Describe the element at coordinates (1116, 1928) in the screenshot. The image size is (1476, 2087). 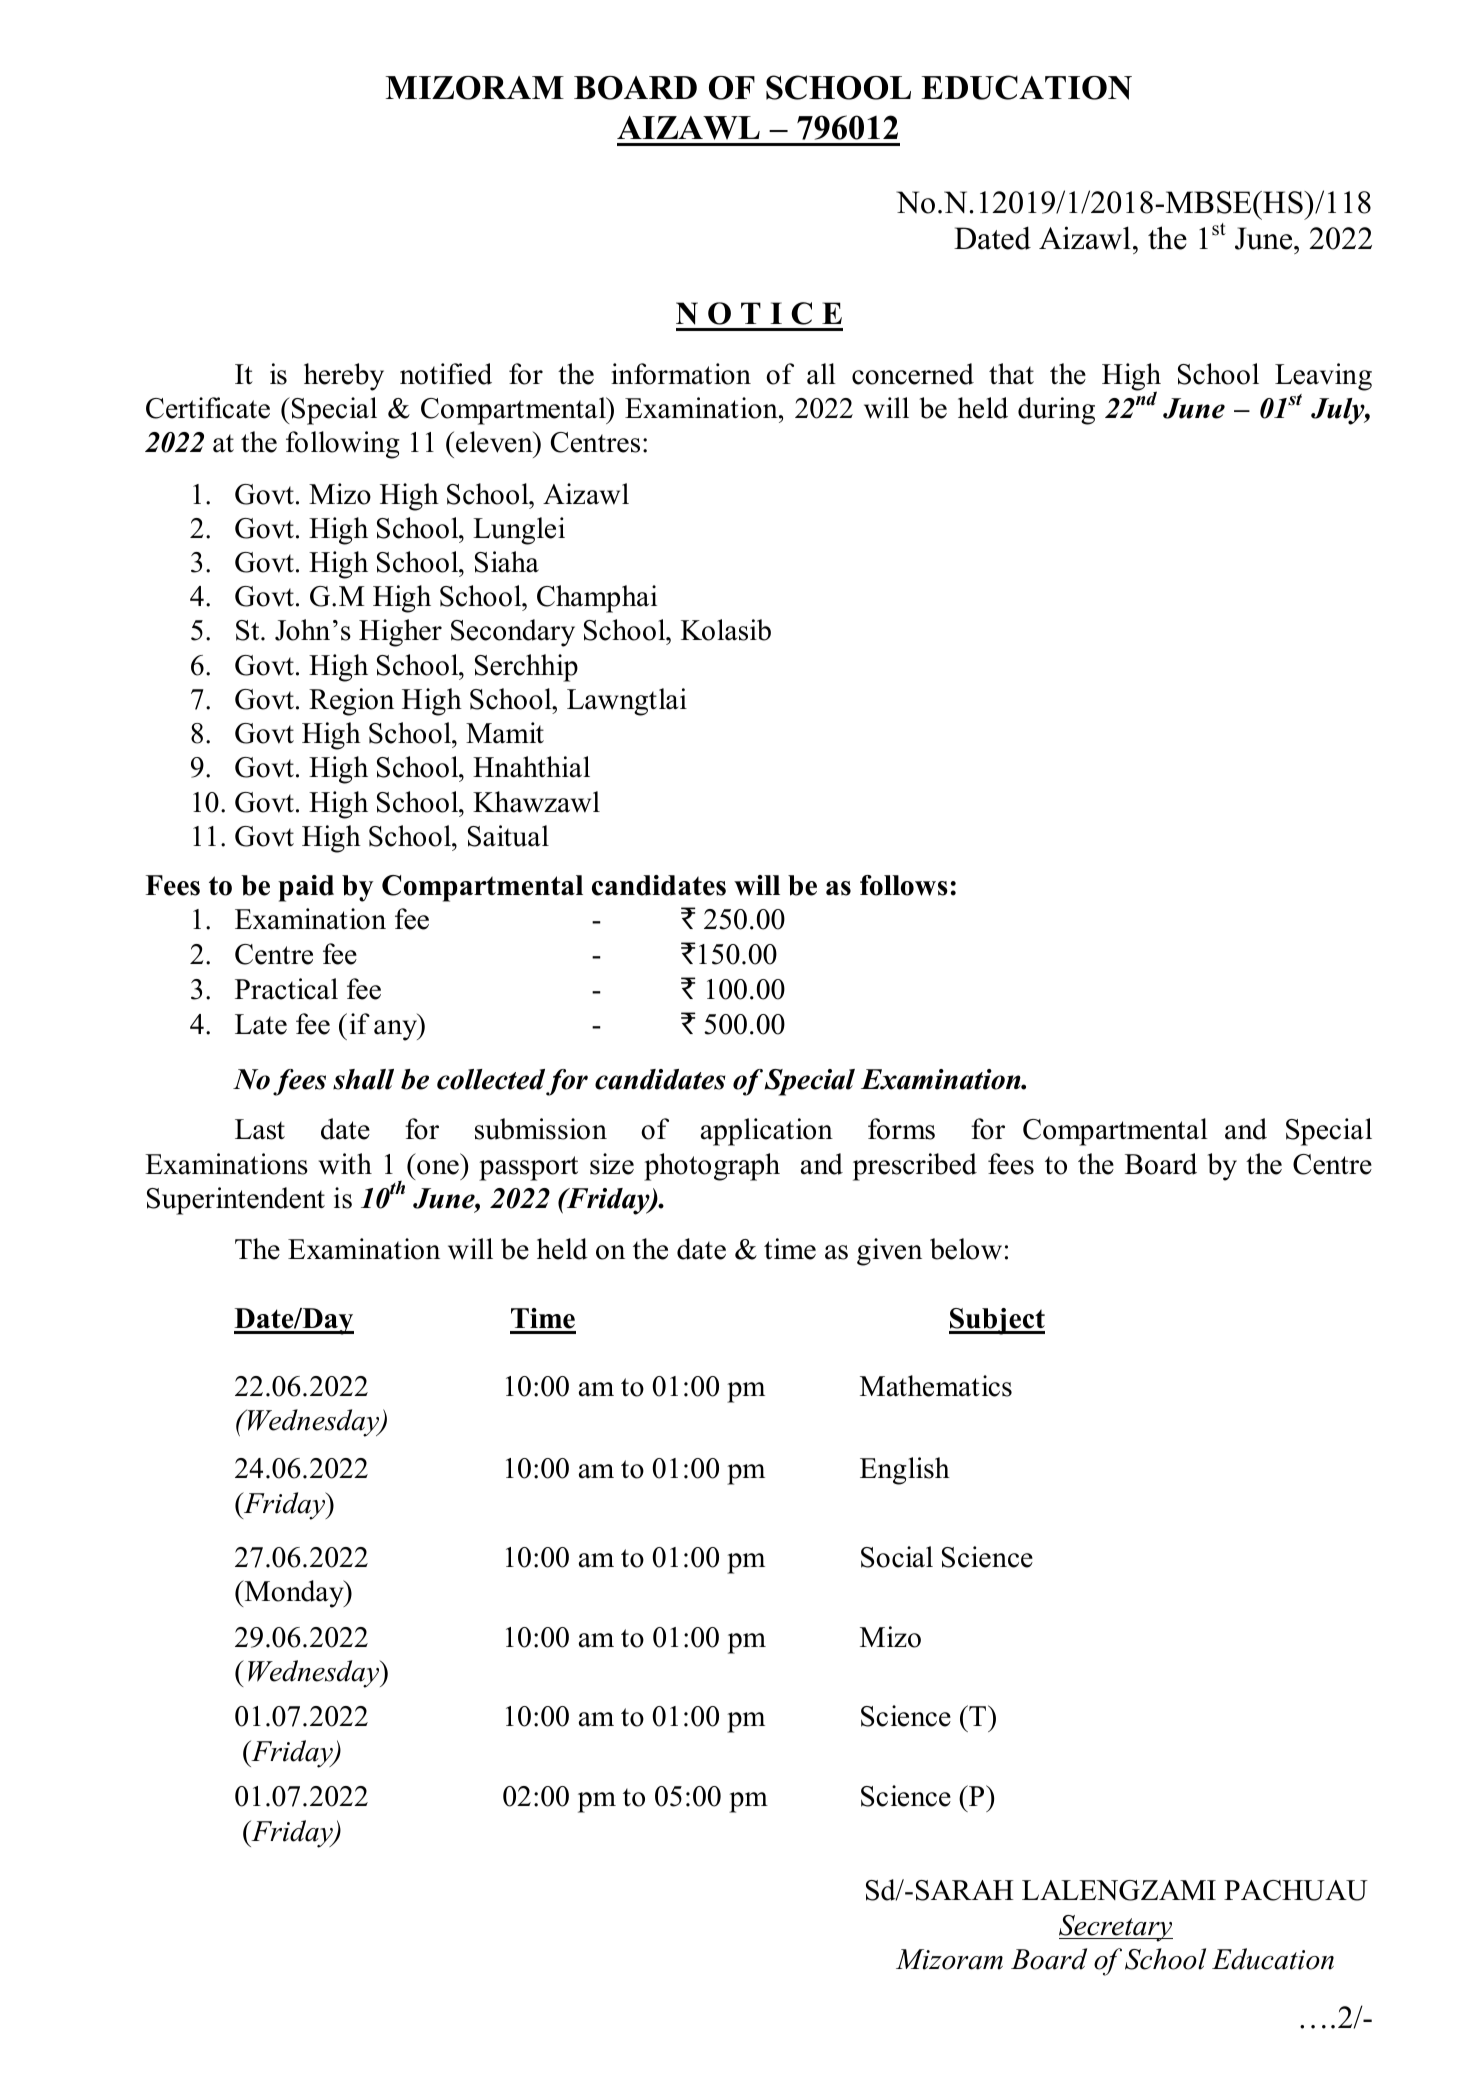
I see `Secretary` at that location.
